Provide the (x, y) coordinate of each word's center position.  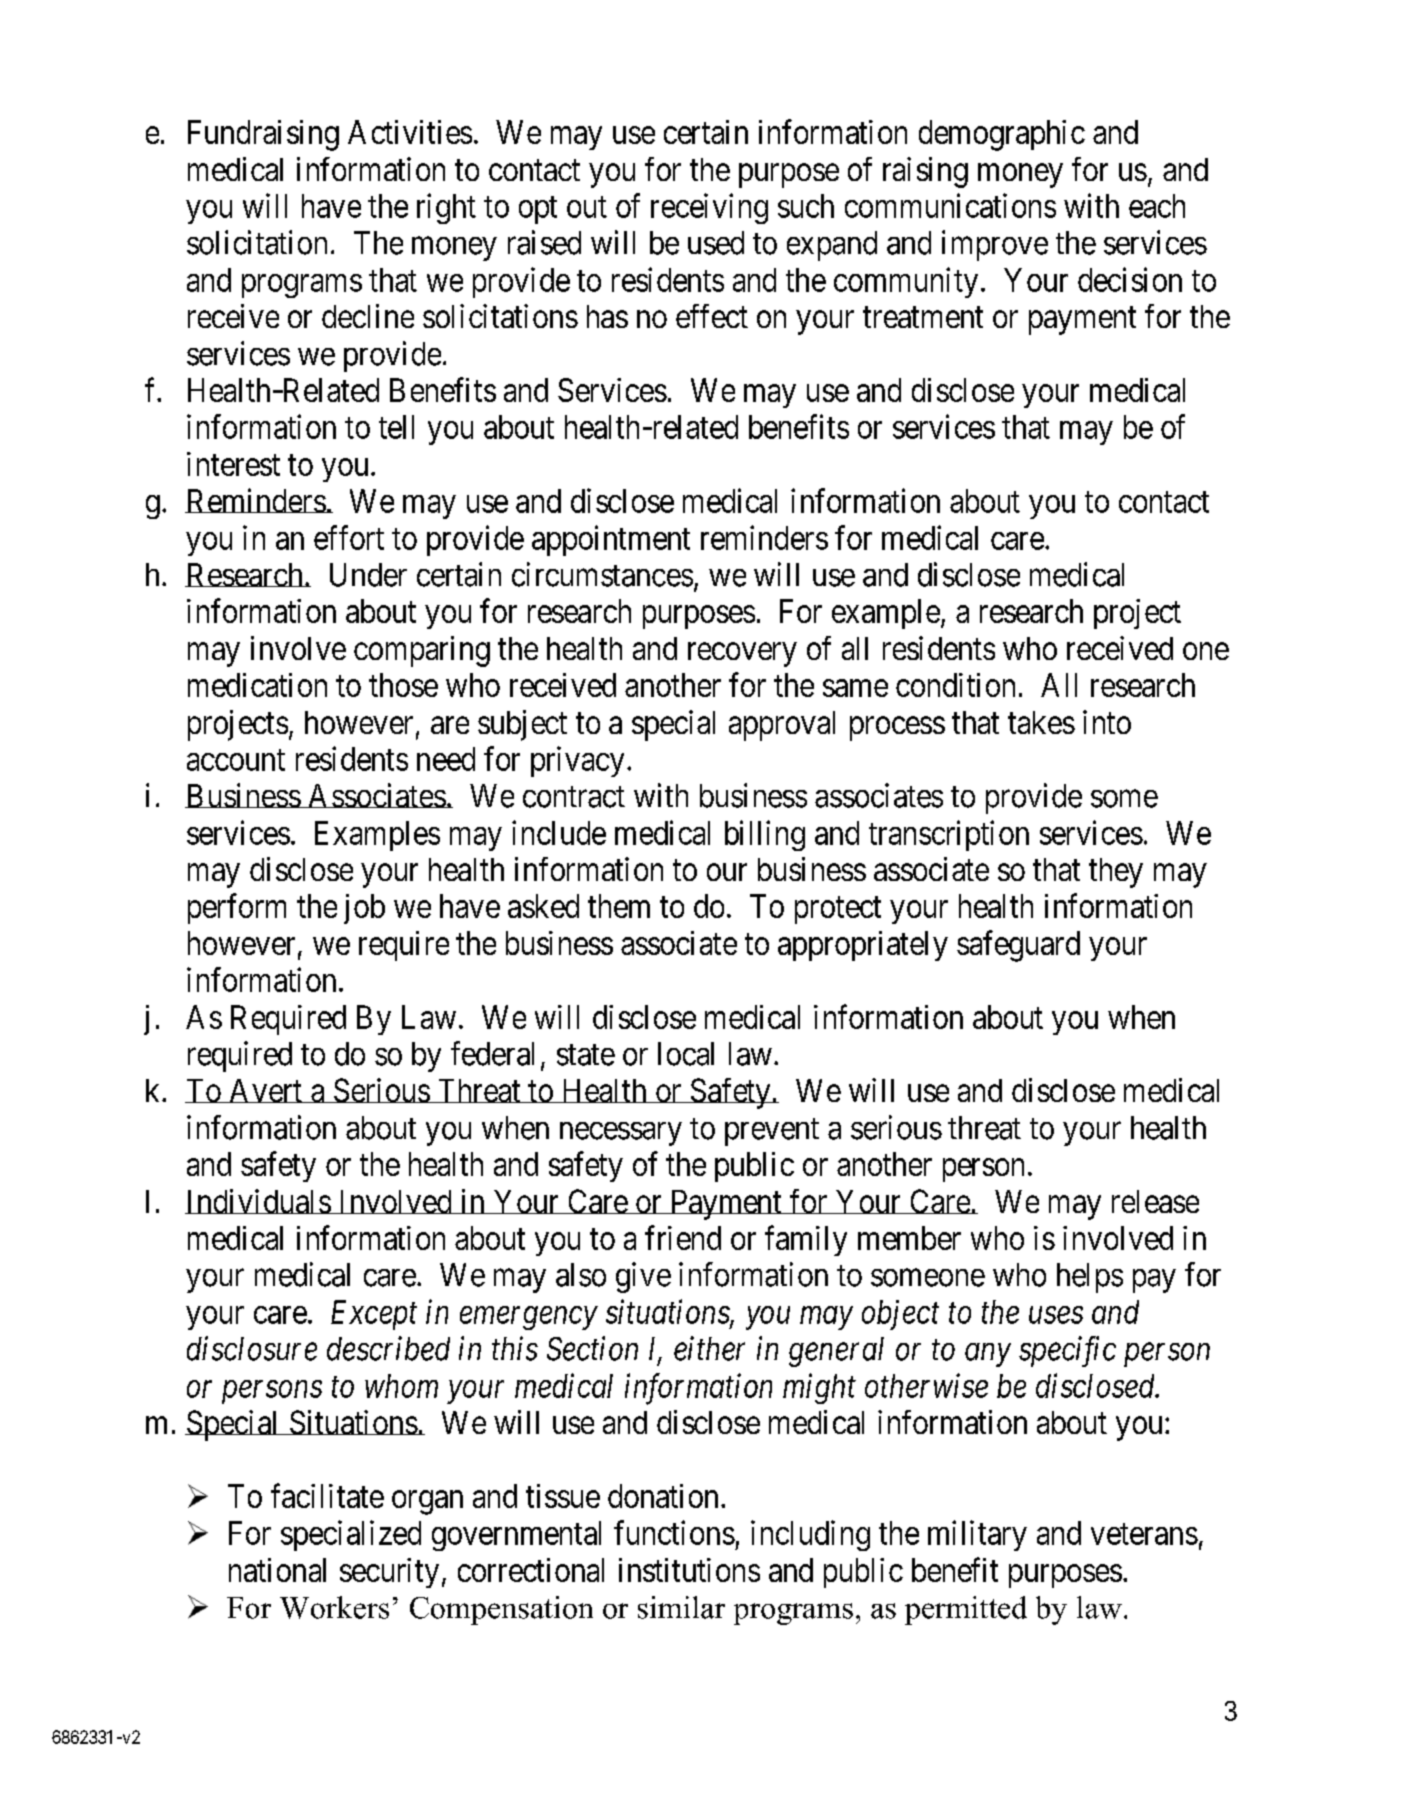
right (446, 208)
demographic (1002, 135)
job (364, 909)
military (977, 1535)
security (389, 1573)
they (1116, 873)
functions (674, 1532)
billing (765, 835)
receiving (709, 208)
